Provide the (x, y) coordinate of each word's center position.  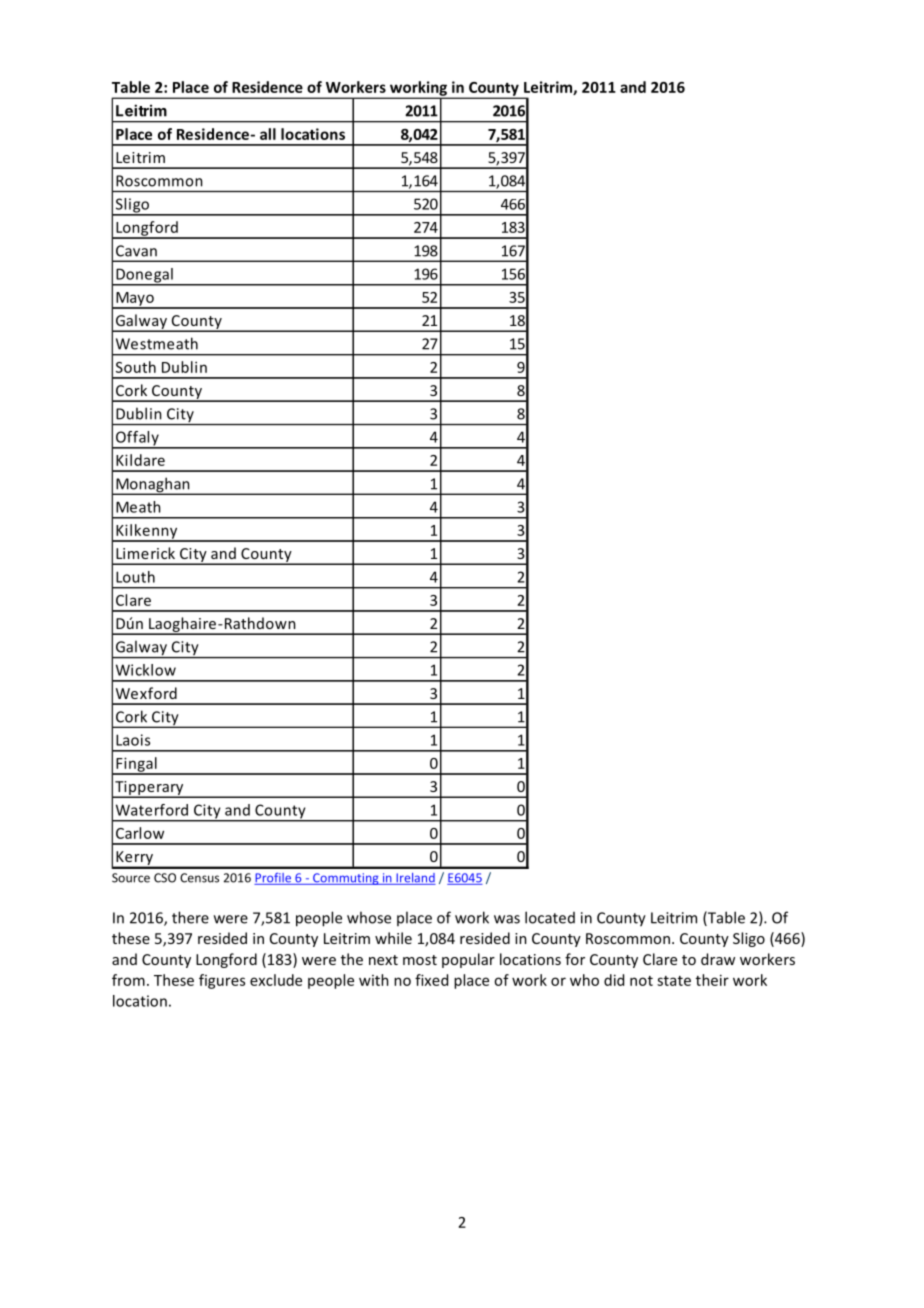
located (550, 917)
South (136, 367)
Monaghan (153, 486)
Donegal (144, 276)
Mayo (135, 300)
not (641, 981)
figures (222, 981)
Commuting (346, 879)
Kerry (135, 859)
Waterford (152, 810)
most (420, 960)
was (507, 919)
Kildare (140, 460)
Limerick (145, 553)
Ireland (415, 879)
